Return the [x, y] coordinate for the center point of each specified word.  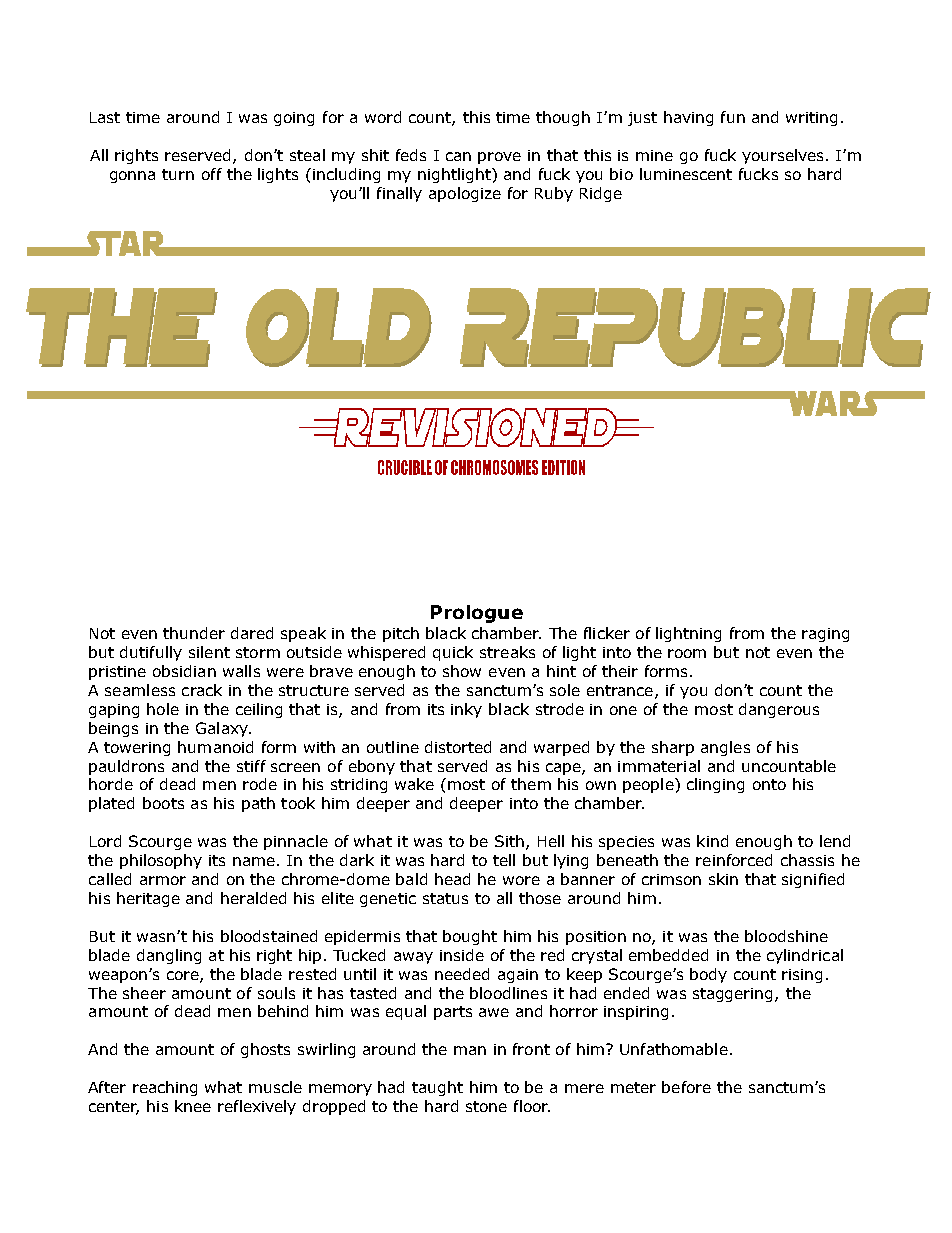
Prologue [477, 614]
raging [825, 635]
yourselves [784, 156]
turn [178, 174]
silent [209, 652]
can [458, 156]
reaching [165, 1088]
